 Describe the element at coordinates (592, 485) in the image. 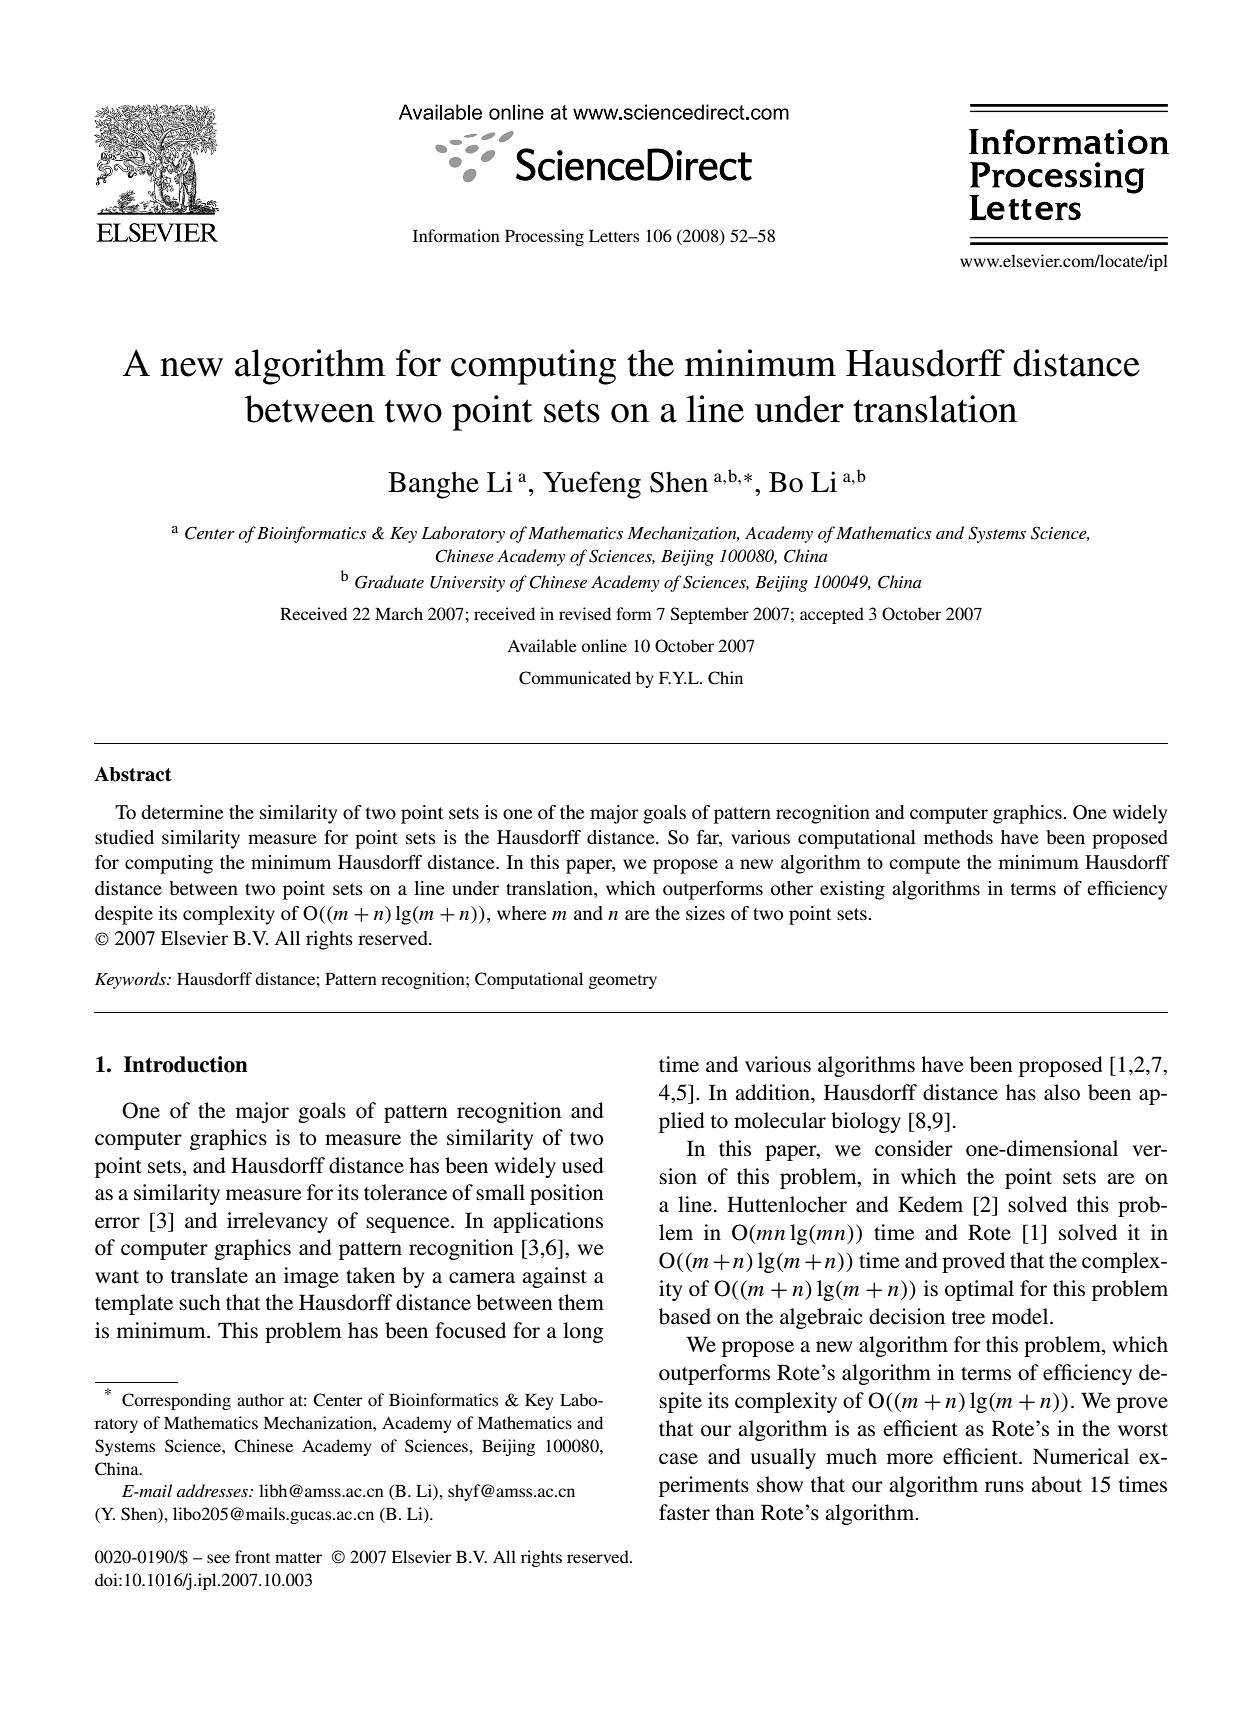

I see `Yuefeng` at that location.
